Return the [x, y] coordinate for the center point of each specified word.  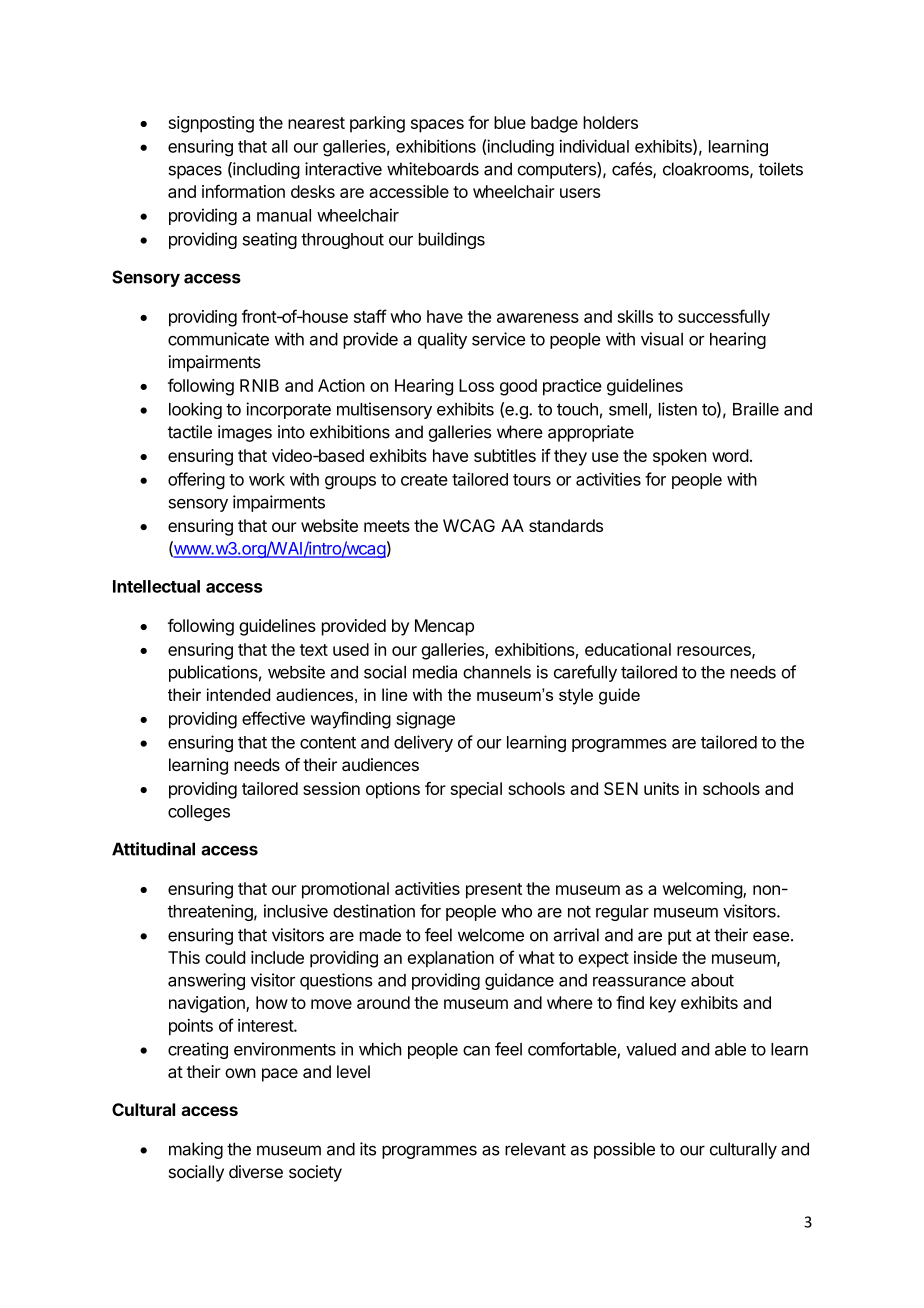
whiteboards [433, 169]
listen [678, 409]
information [243, 191]
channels [497, 672]
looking [195, 410]
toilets [781, 169]
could [225, 957]
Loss [476, 385]
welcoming [703, 890]
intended [238, 694]
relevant [535, 1149]
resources [715, 652]
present [494, 891]
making [196, 1150]
